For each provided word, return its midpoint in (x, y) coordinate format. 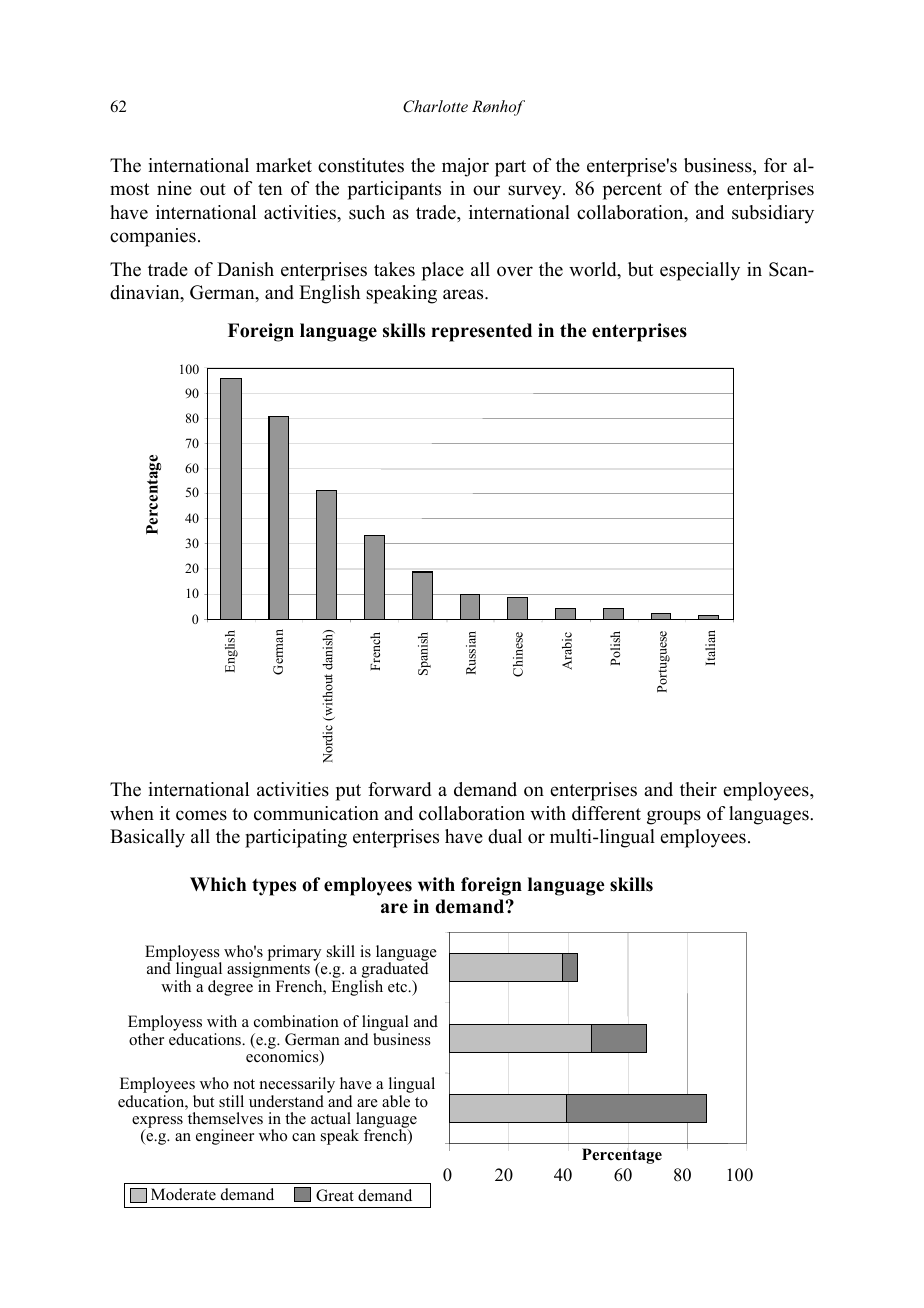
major (465, 167)
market (284, 165)
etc (399, 987)
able (396, 1101)
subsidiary (773, 214)
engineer (225, 1137)
